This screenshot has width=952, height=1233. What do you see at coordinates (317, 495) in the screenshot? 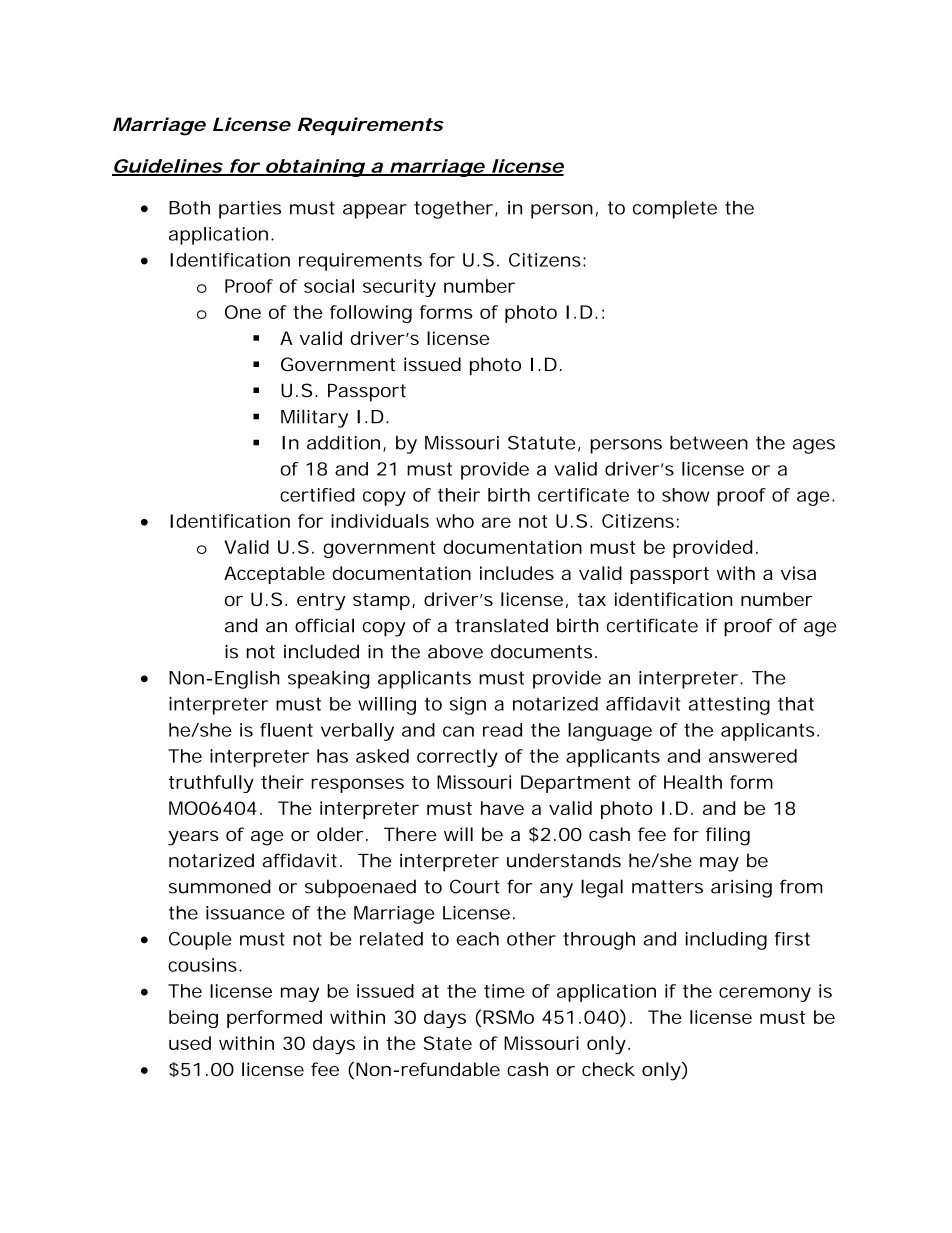
I see `certified` at bounding box center [317, 495].
